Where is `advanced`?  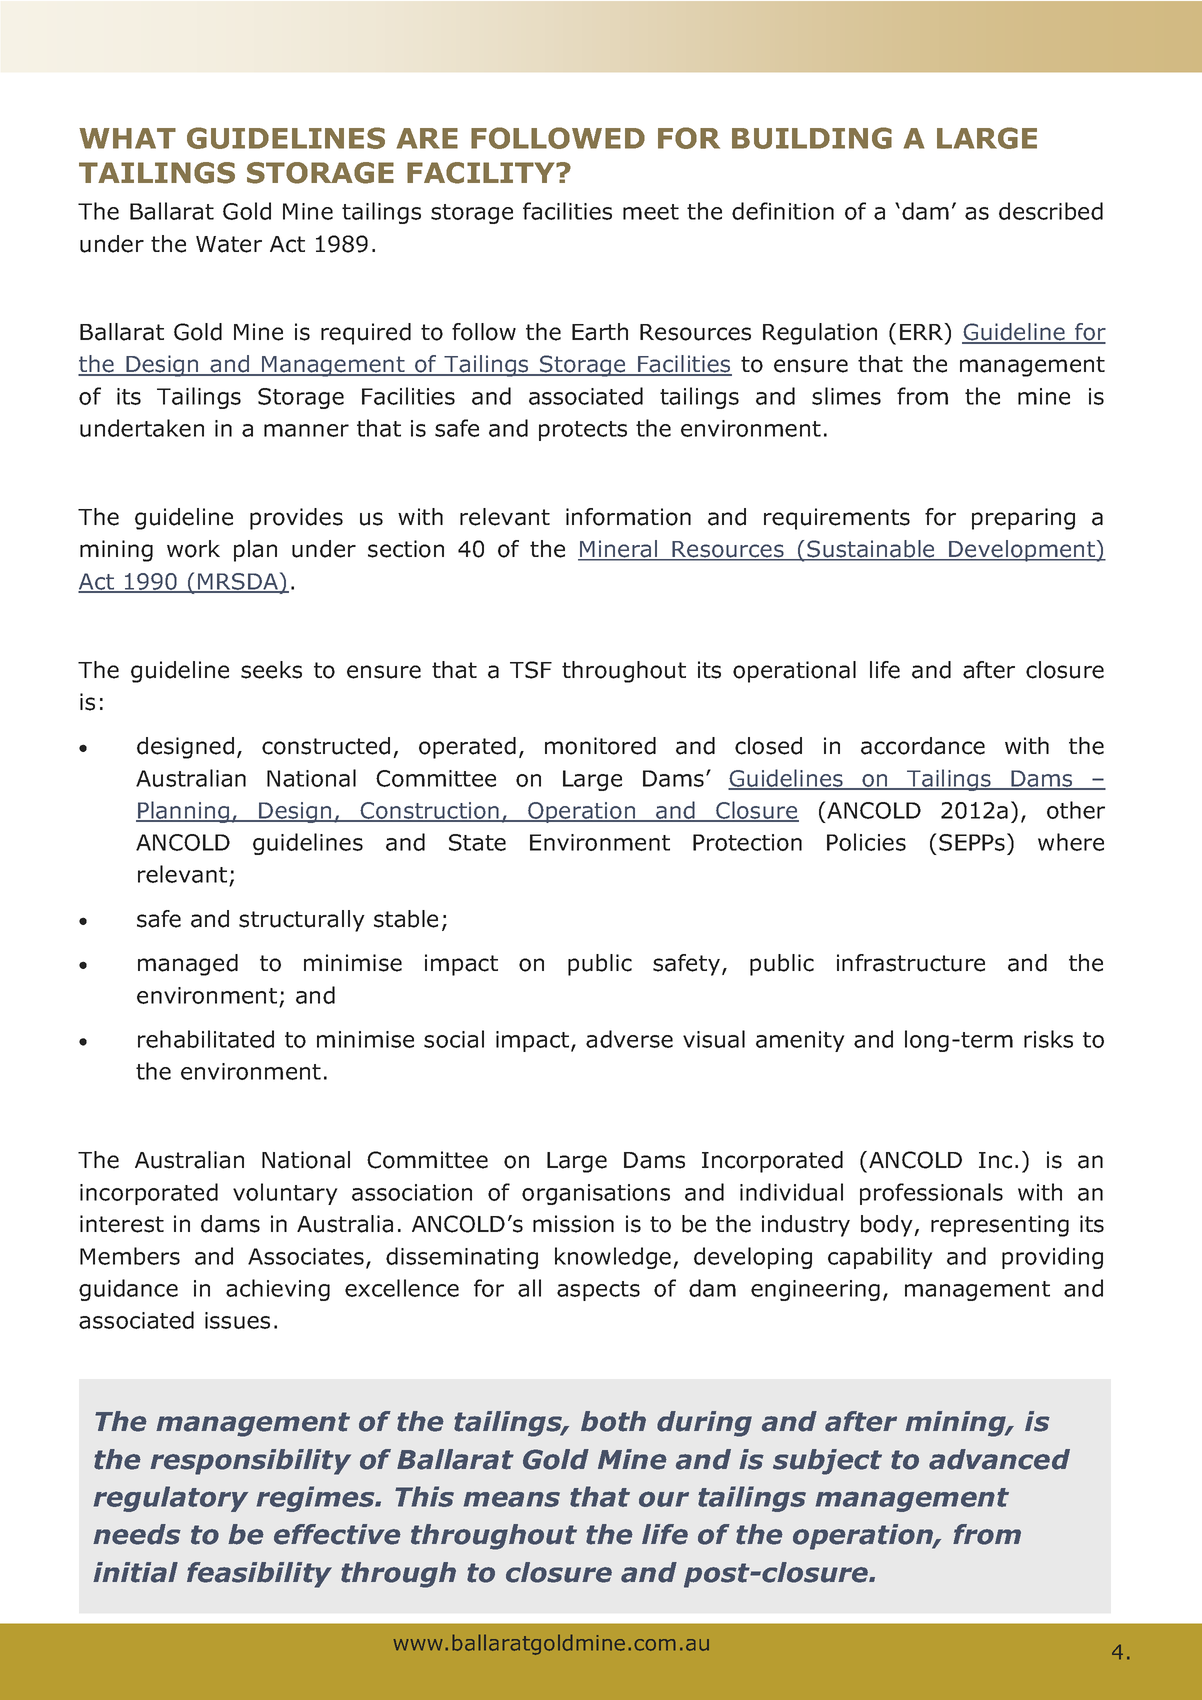
advanced is located at coordinates (999, 1459).
